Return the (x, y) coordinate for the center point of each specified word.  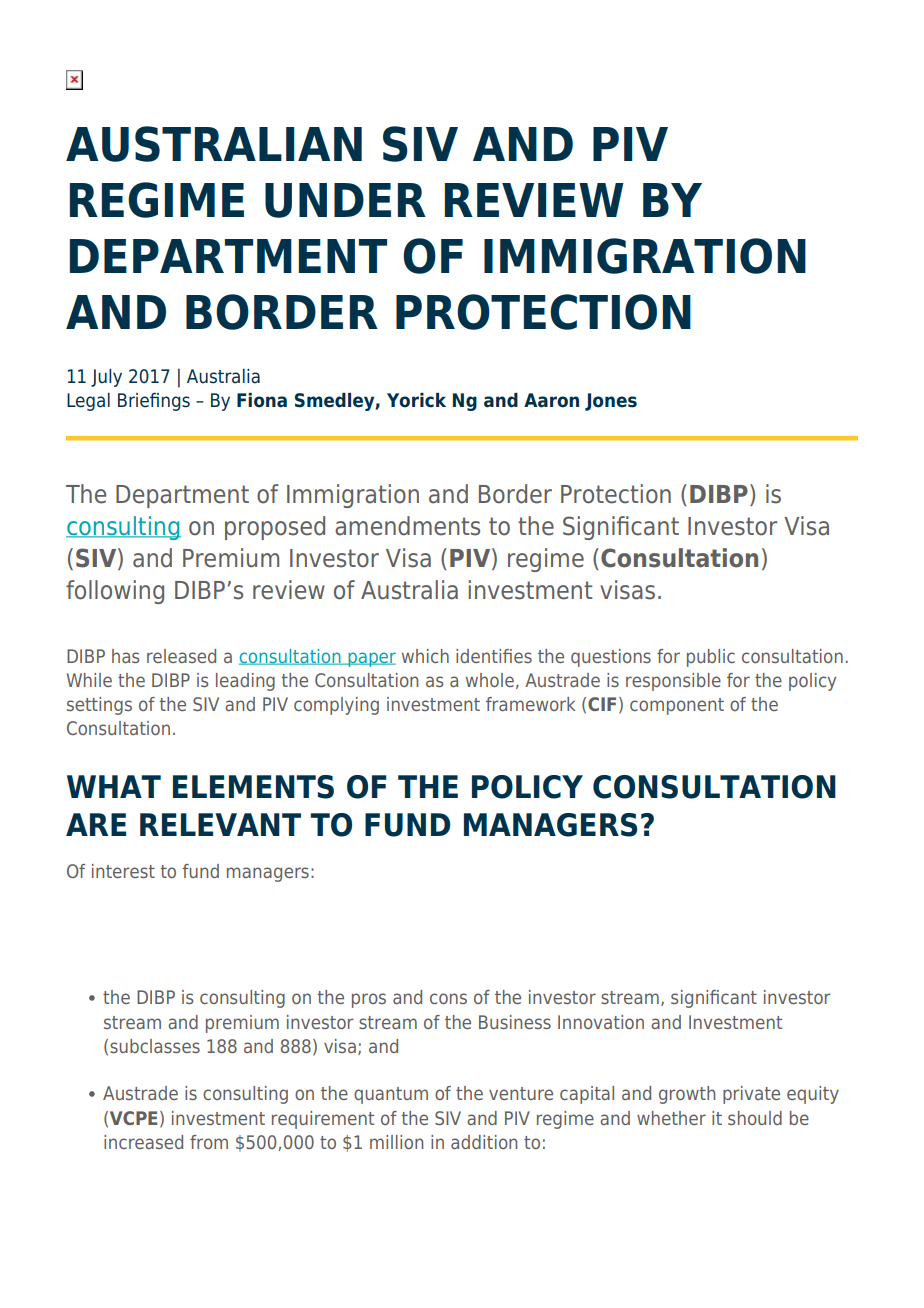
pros (369, 1000)
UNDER (345, 200)
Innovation (601, 1022)
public (711, 658)
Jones (611, 402)
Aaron (551, 400)
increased (143, 1142)
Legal (88, 402)
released (181, 656)
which (425, 656)
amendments (407, 526)
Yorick (416, 400)
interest (123, 871)
